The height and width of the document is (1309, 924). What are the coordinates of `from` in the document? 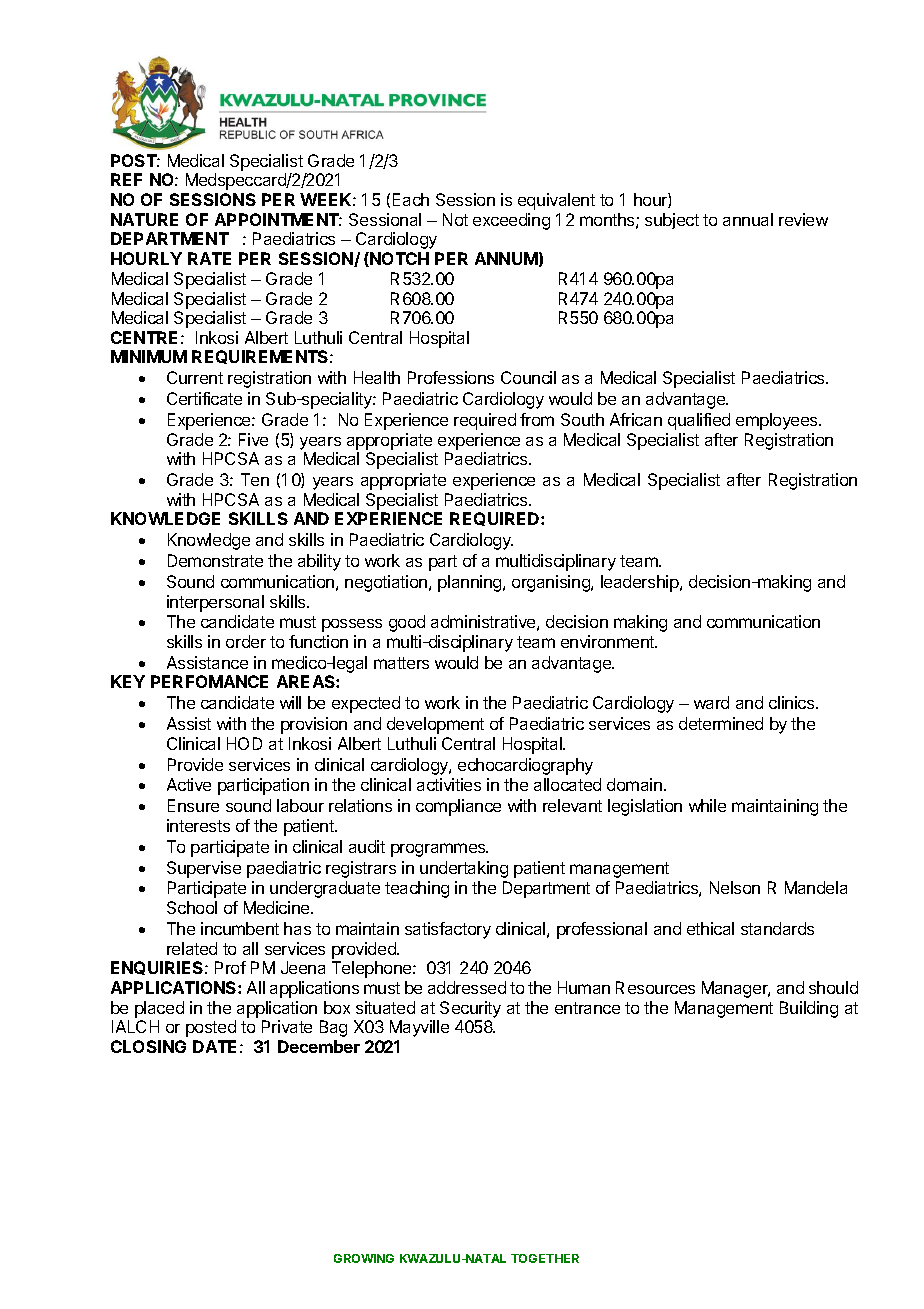 It's located at (537, 419).
